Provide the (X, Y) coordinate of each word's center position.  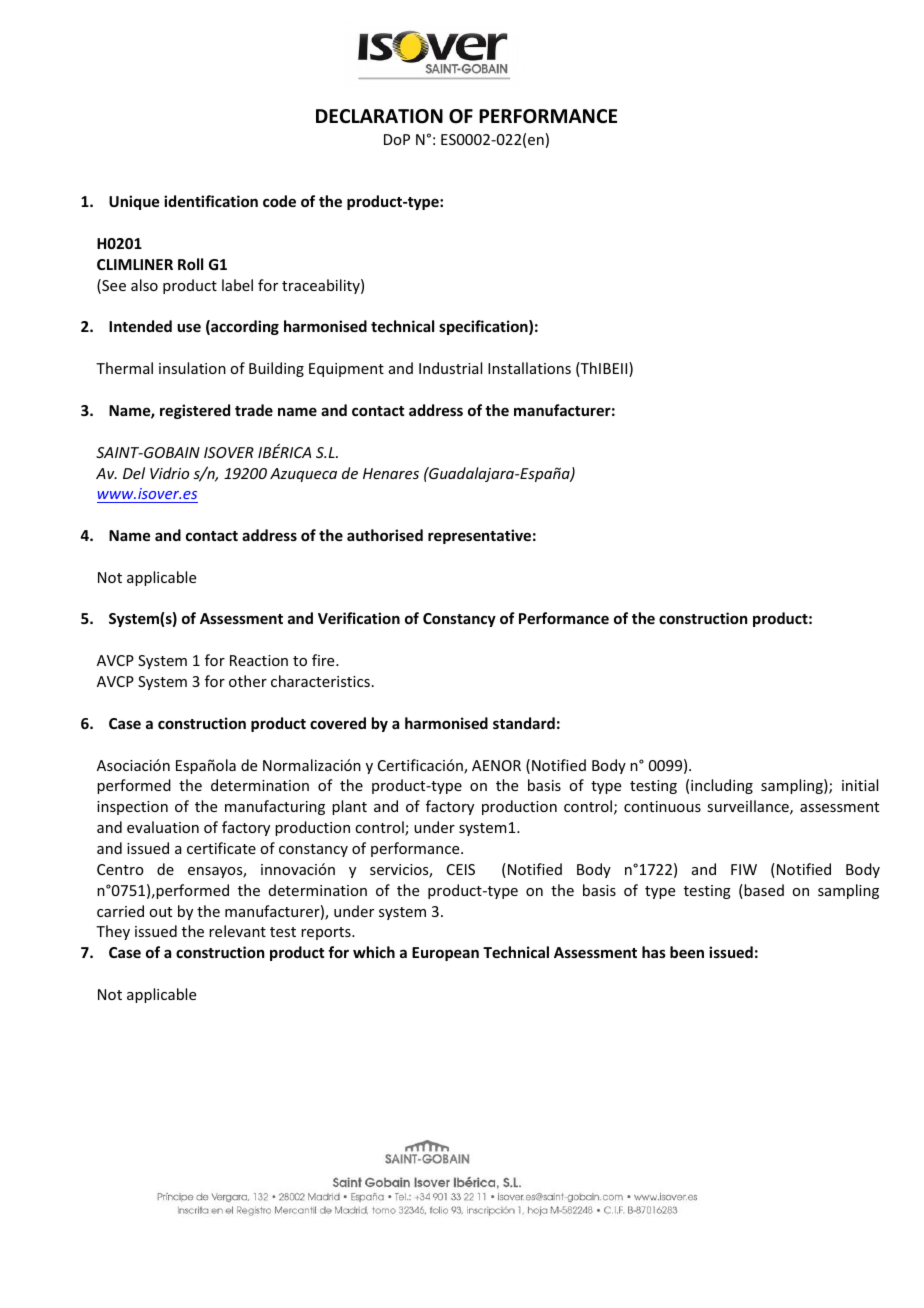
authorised (385, 535)
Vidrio (169, 473)
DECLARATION (379, 116)
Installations (529, 368)
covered (338, 723)
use (189, 327)
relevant (237, 931)
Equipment (346, 370)
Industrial (450, 368)
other (248, 681)
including (722, 786)
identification (211, 201)
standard (524, 723)
